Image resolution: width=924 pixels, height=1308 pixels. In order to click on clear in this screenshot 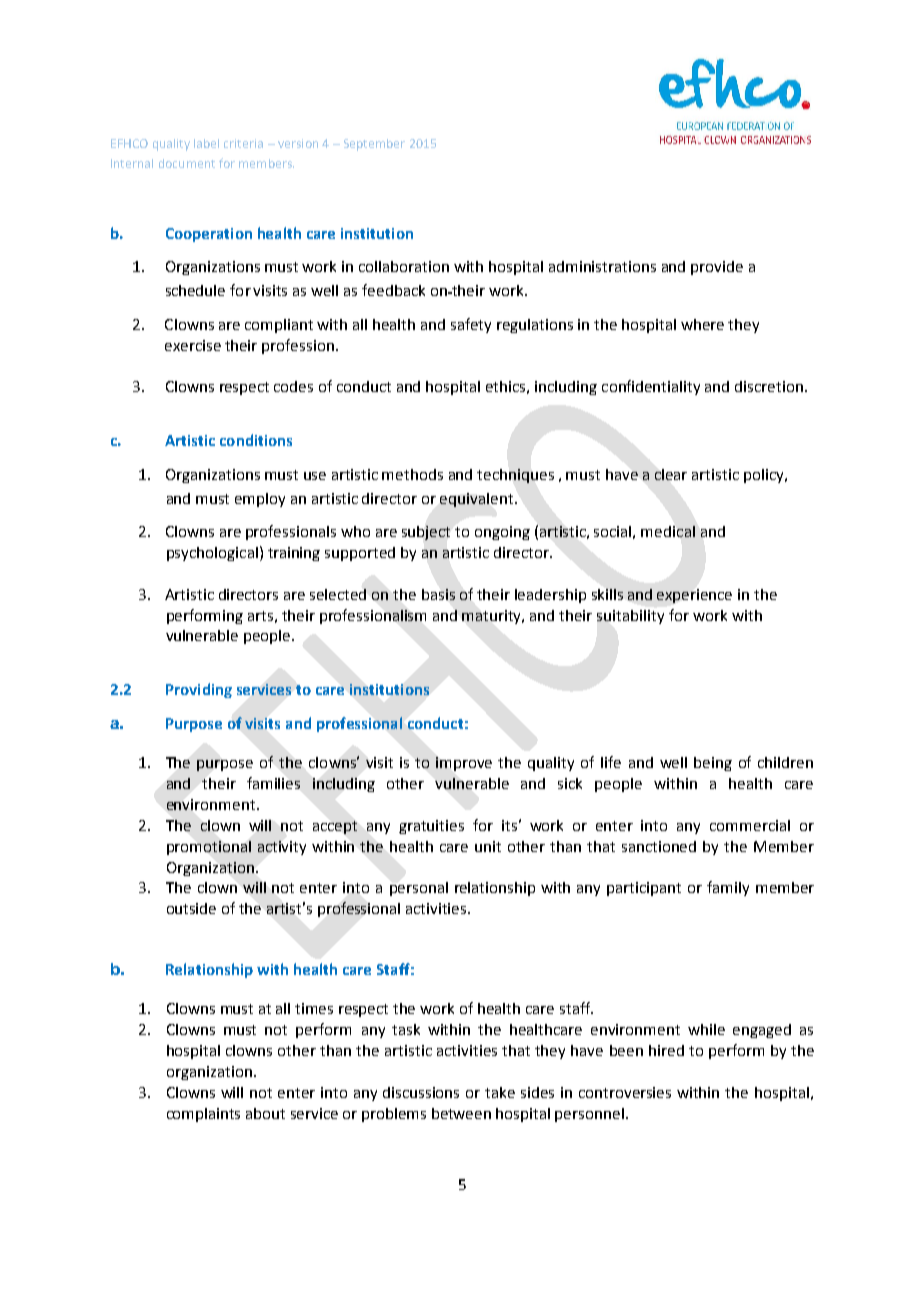, I will do `click(671, 474)`.
